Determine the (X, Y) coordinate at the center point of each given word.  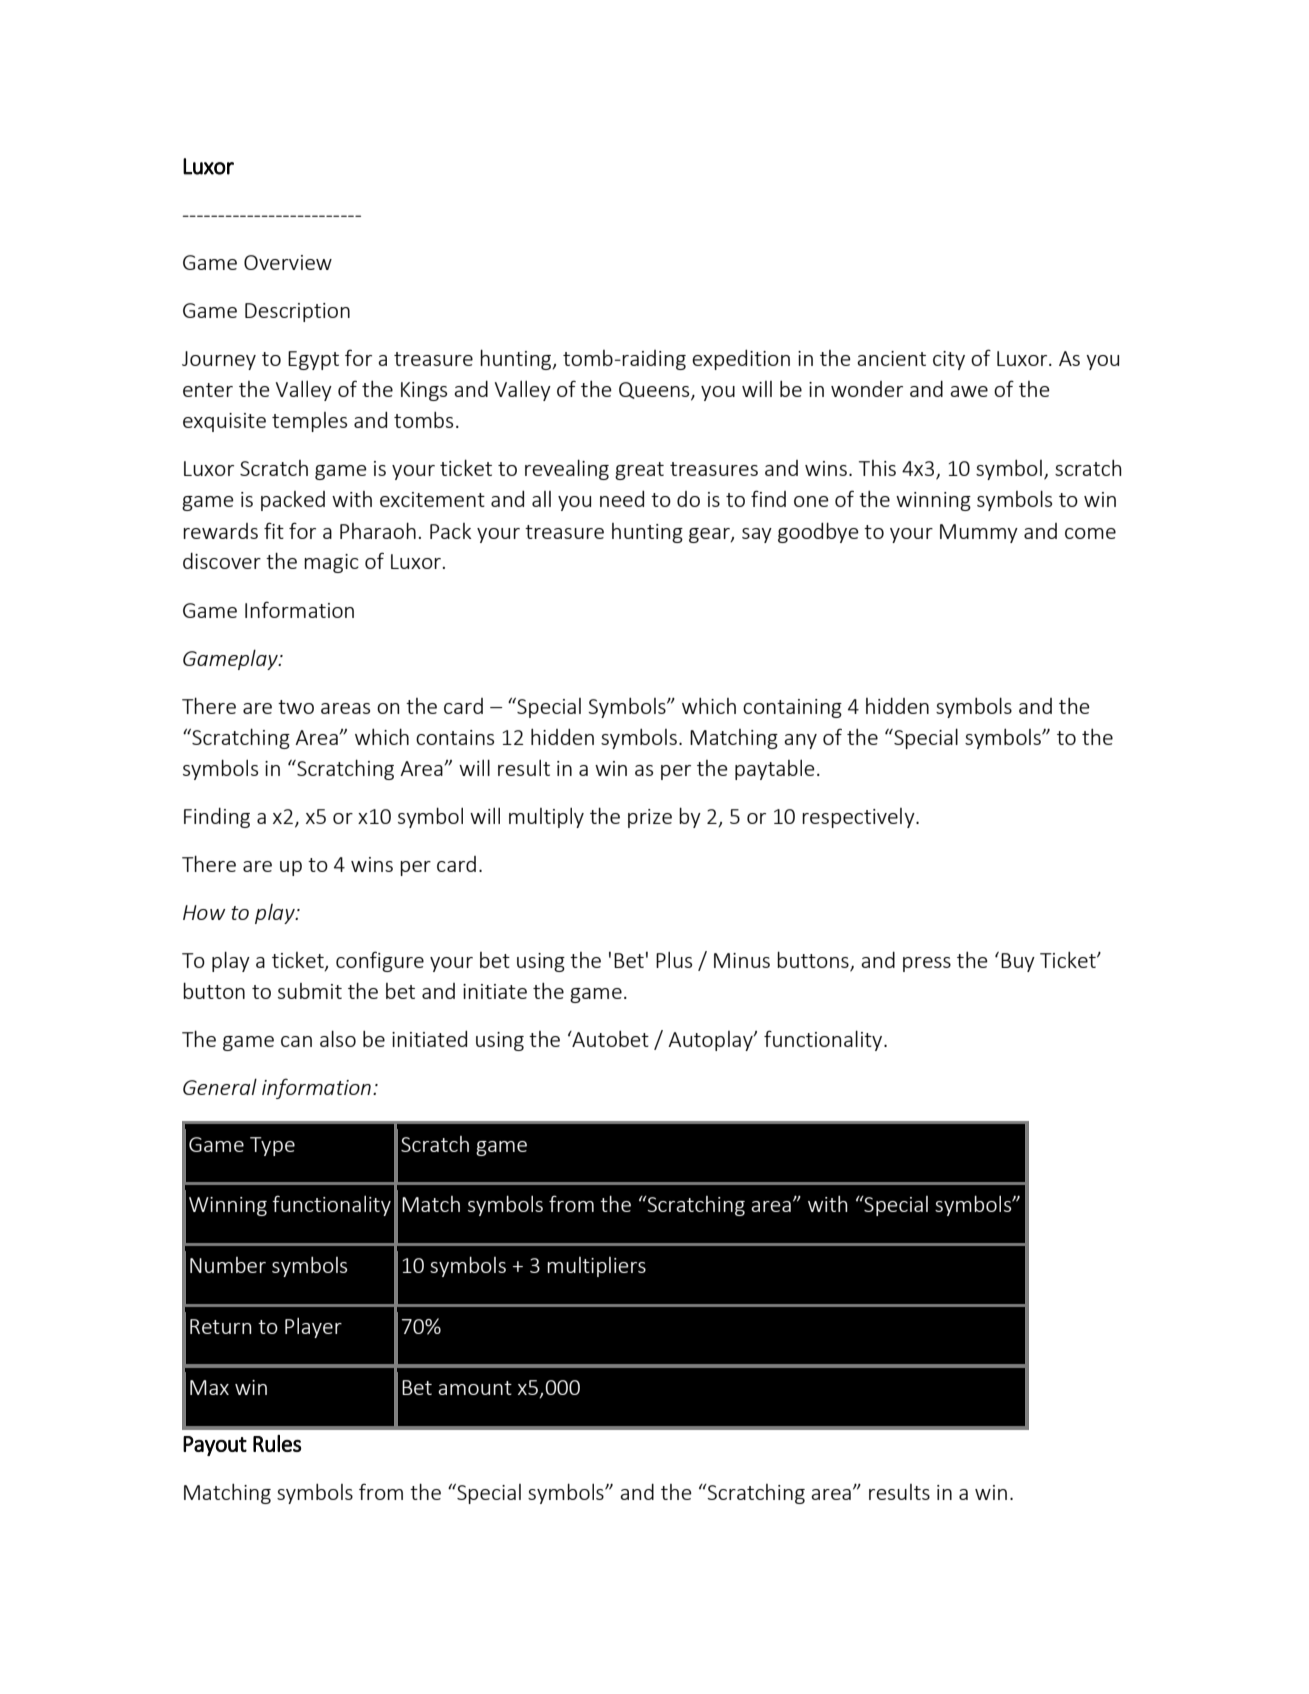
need (622, 499)
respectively (859, 818)
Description (297, 312)
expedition (741, 360)
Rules (277, 1443)
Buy (1018, 962)
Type (272, 1146)
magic (331, 563)
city (949, 360)
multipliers (596, 1267)
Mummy (979, 533)
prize (650, 818)
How (204, 912)
